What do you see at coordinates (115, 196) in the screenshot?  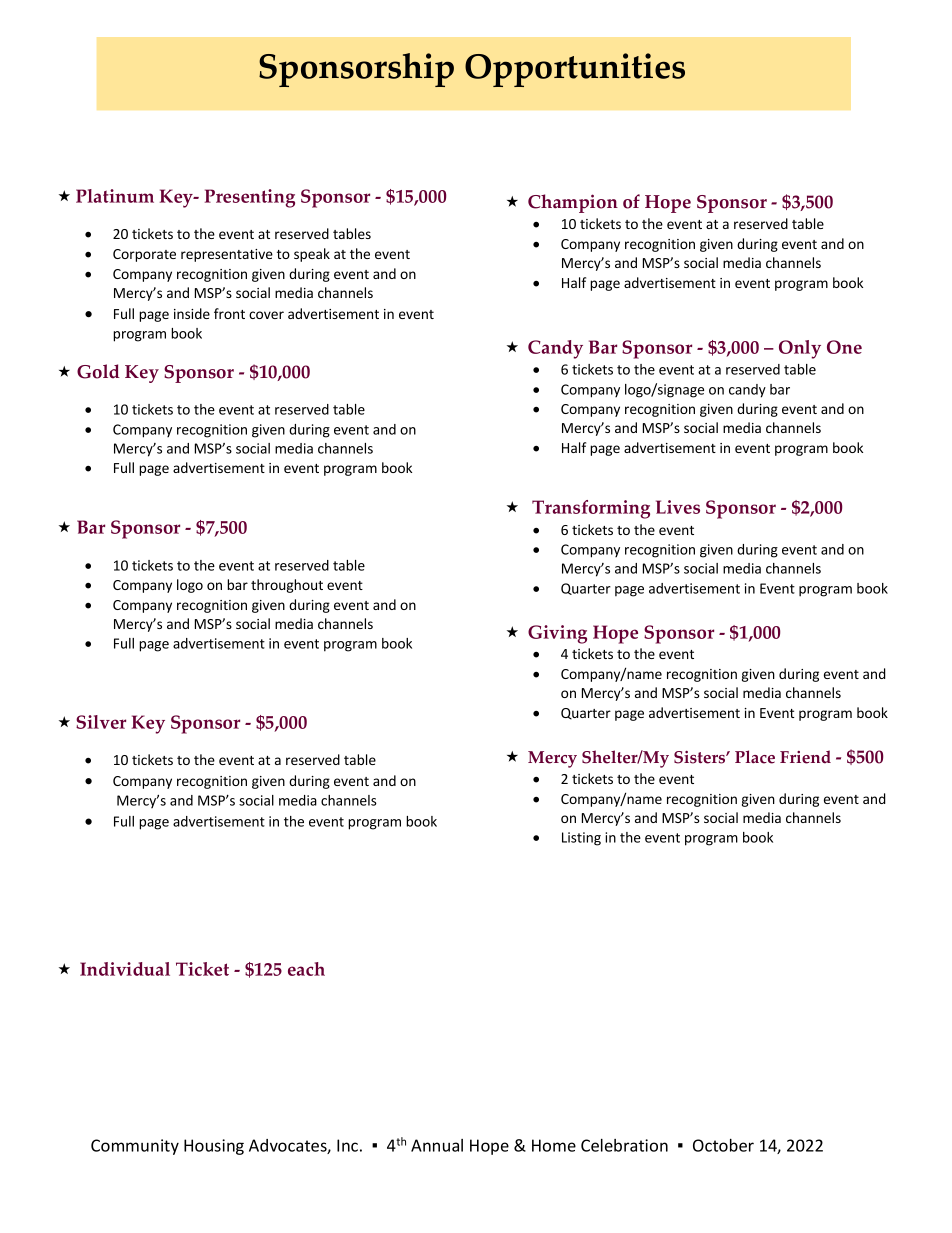 I see `Platinum` at bounding box center [115, 196].
